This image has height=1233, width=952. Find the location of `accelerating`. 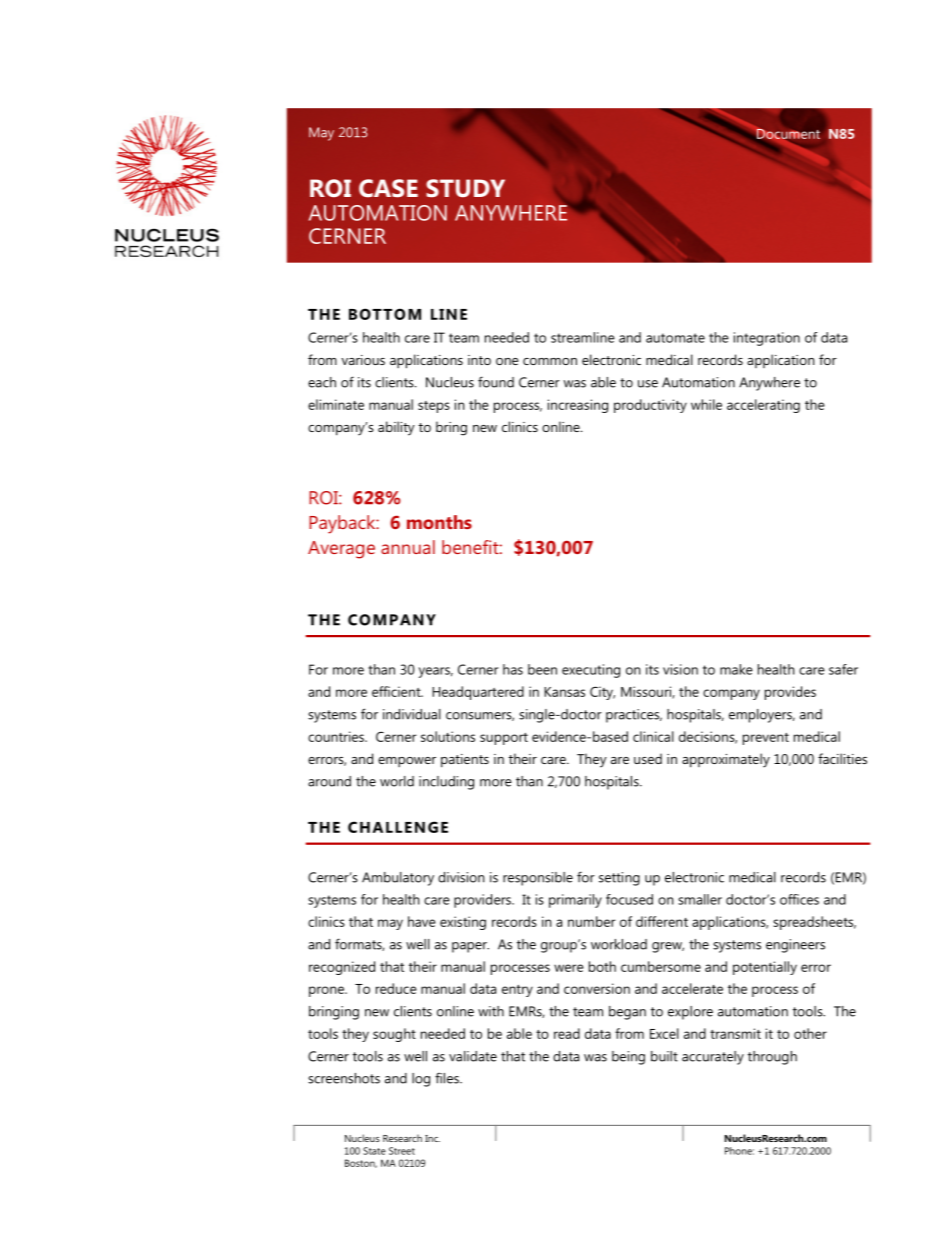

accelerating is located at coordinates (763, 406).
